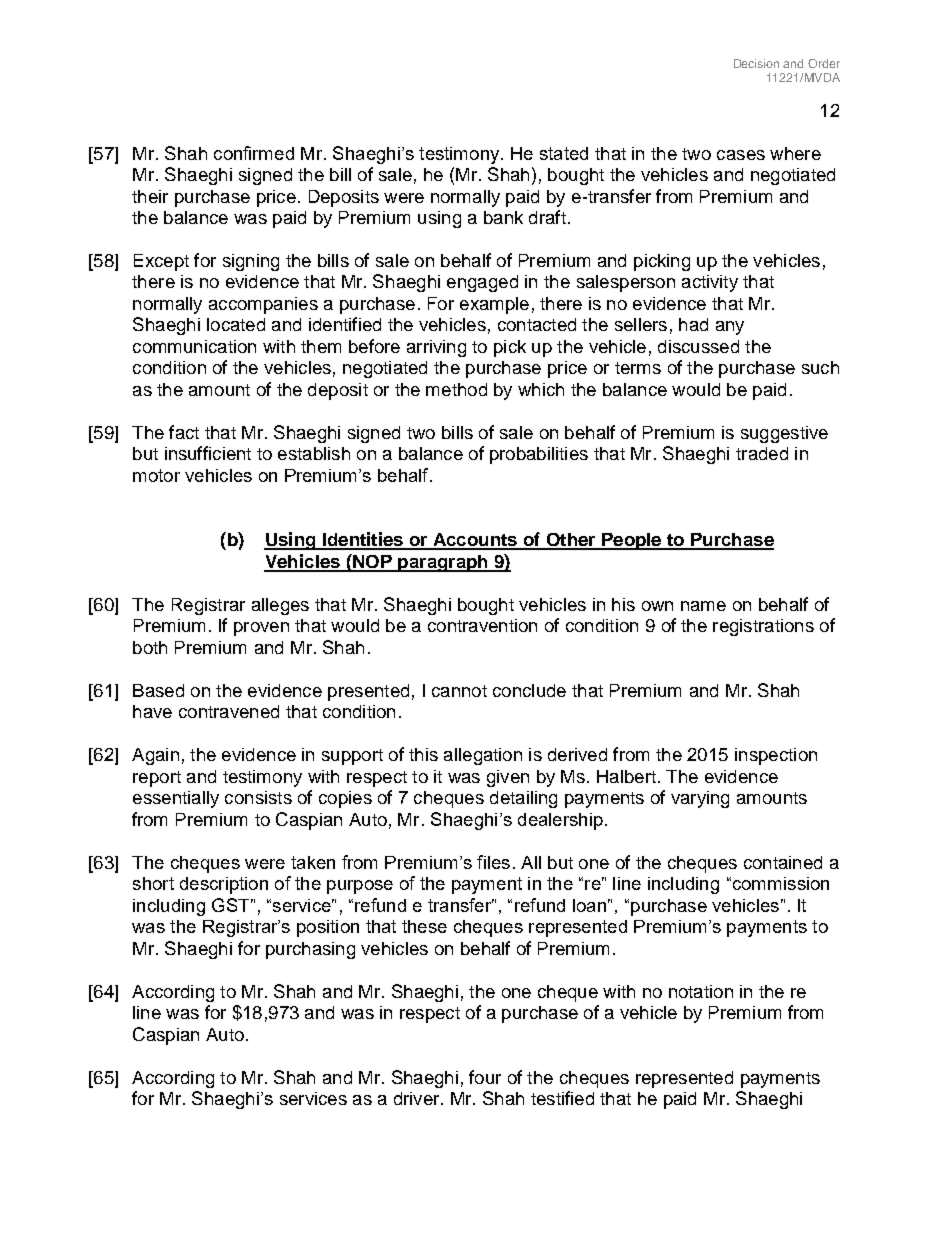 This screenshot has height=1233, width=952. Describe the element at coordinates (703, 606) in the screenshot. I see `name` at that location.
